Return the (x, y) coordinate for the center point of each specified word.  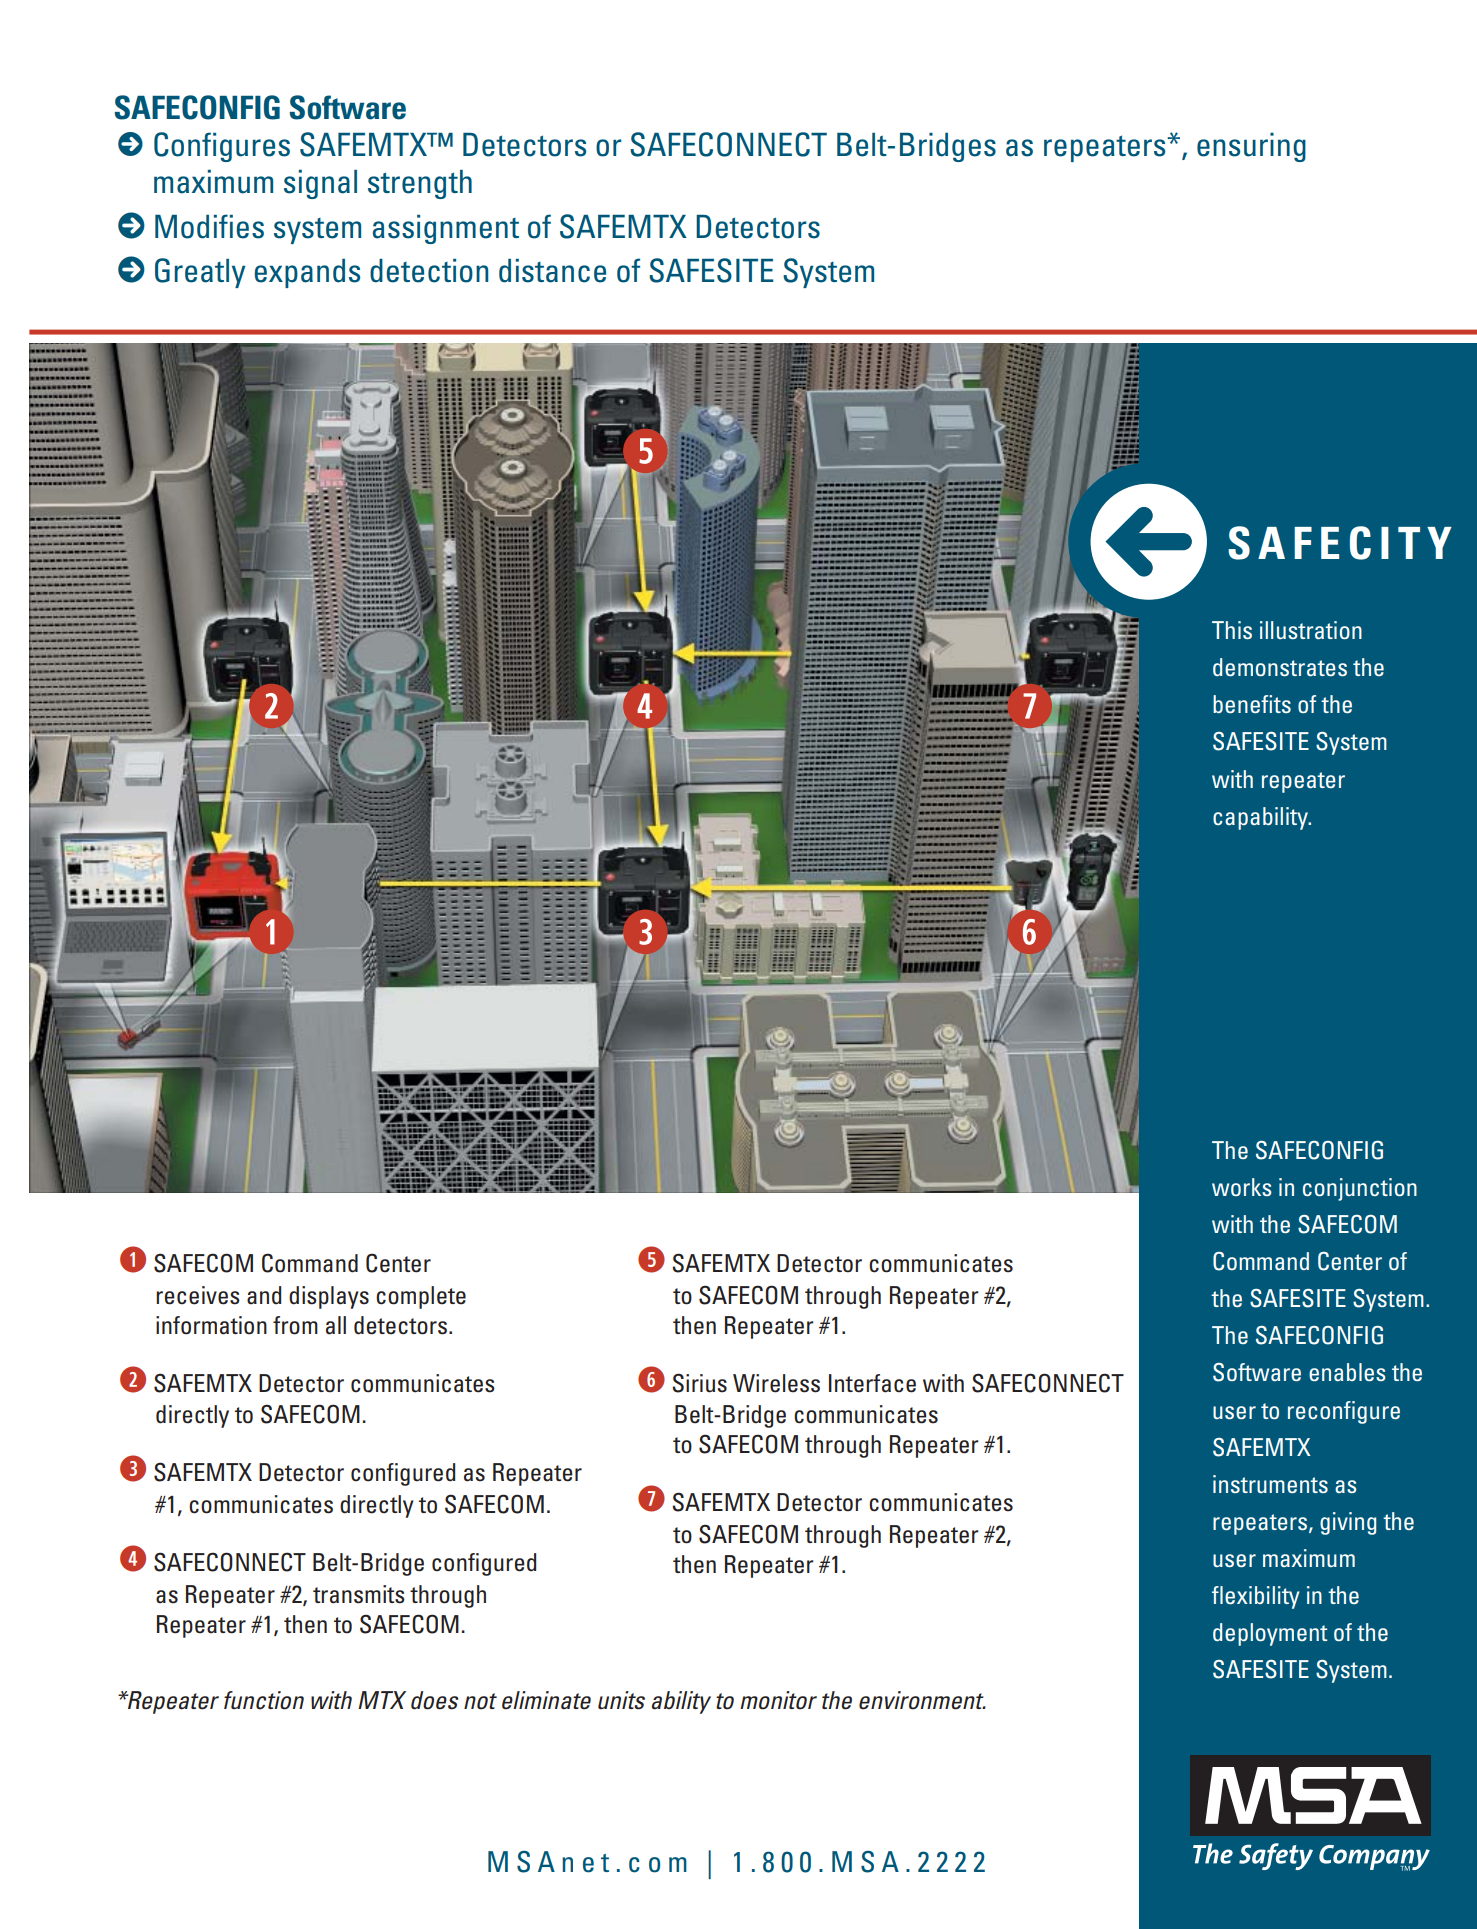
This (1232, 630)
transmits (359, 1594)
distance (552, 271)
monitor (778, 1700)
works (1242, 1187)
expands (307, 273)
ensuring (1251, 147)
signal (320, 184)
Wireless (776, 1383)
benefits (1252, 704)
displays (329, 1297)
